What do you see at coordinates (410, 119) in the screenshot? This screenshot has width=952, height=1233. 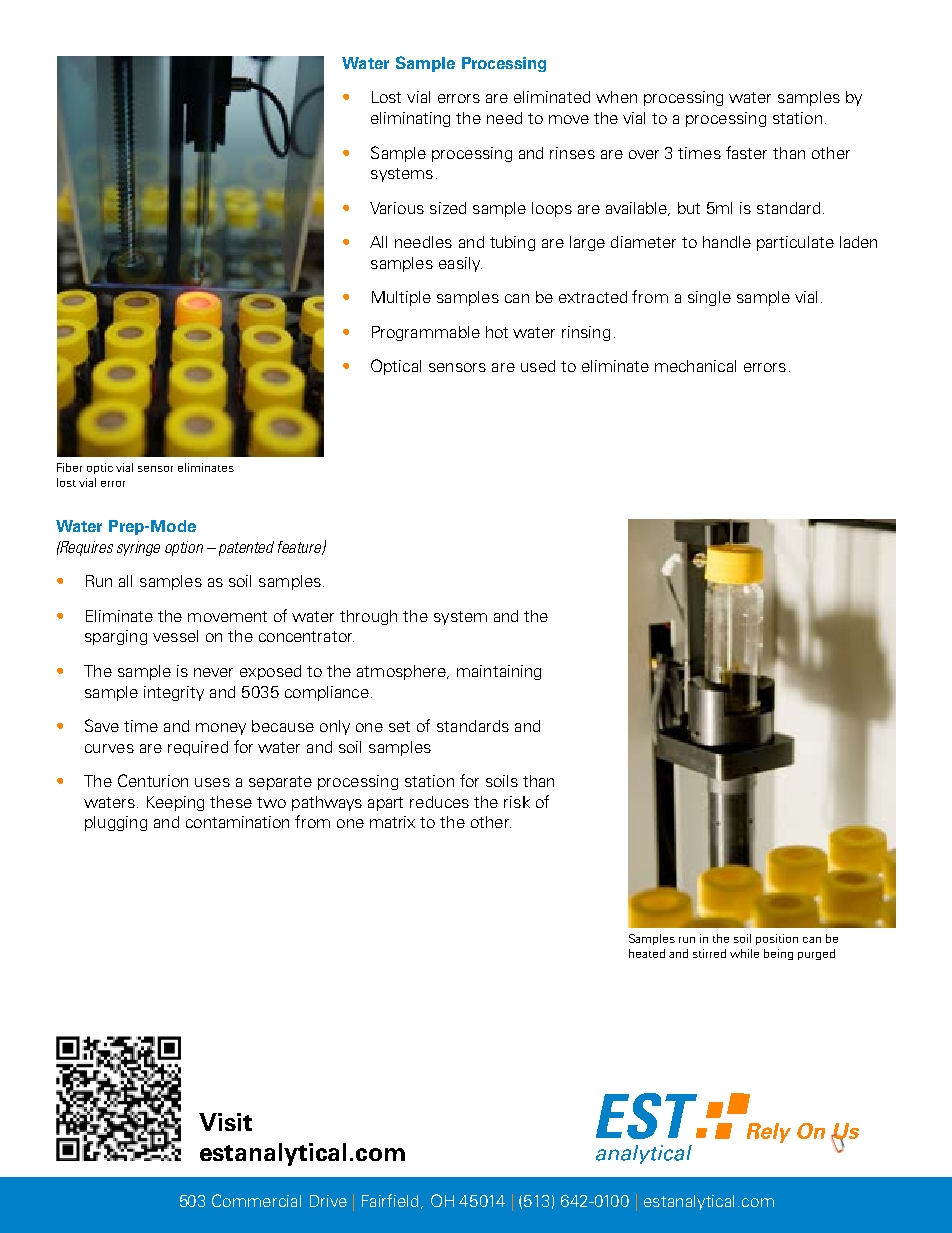 I see `eliminating` at bounding box center [410, 119].
